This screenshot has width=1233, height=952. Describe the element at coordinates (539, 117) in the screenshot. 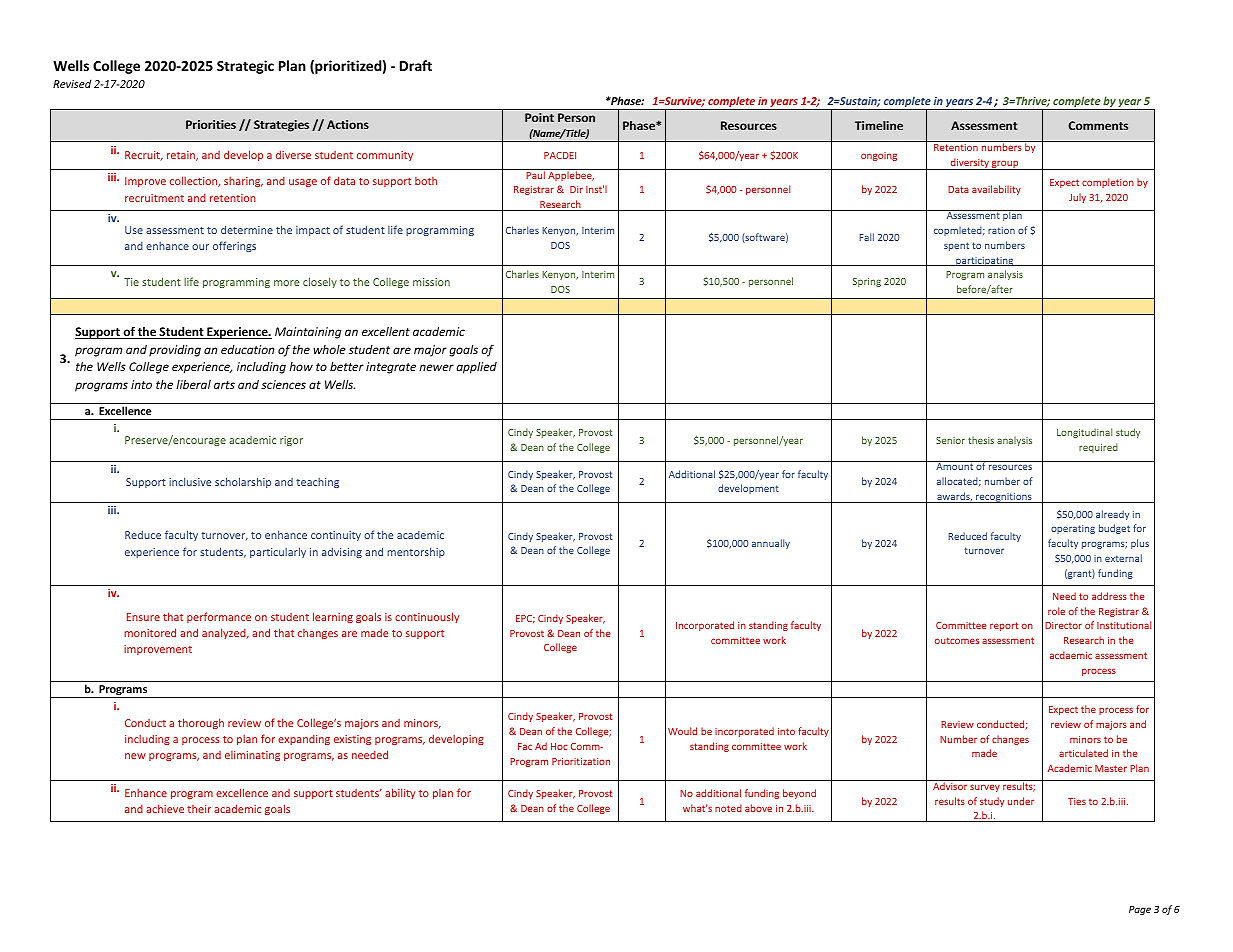

I see `Point` at that location.
